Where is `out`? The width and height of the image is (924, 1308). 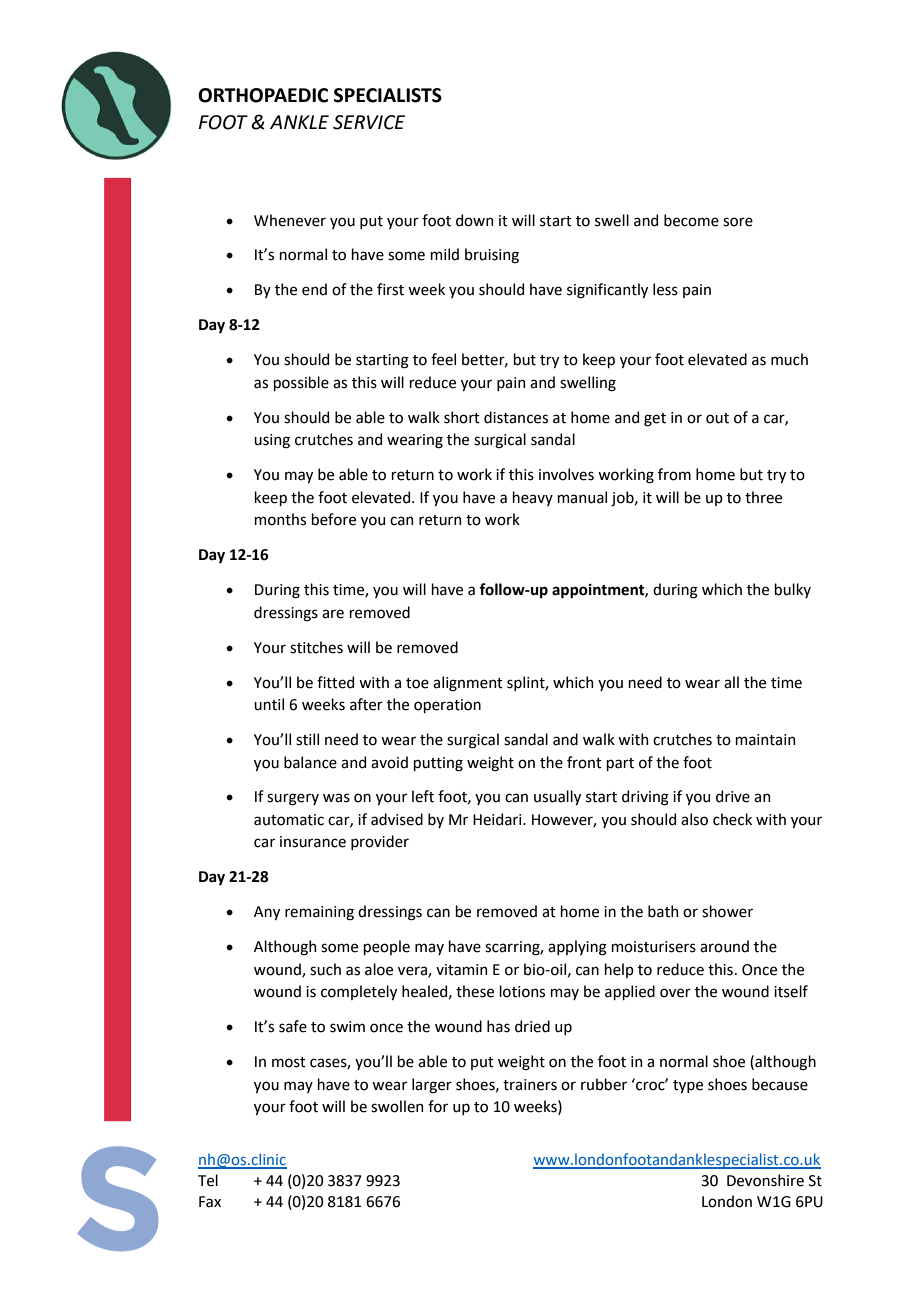
out is located at coordinates (717, 418).
